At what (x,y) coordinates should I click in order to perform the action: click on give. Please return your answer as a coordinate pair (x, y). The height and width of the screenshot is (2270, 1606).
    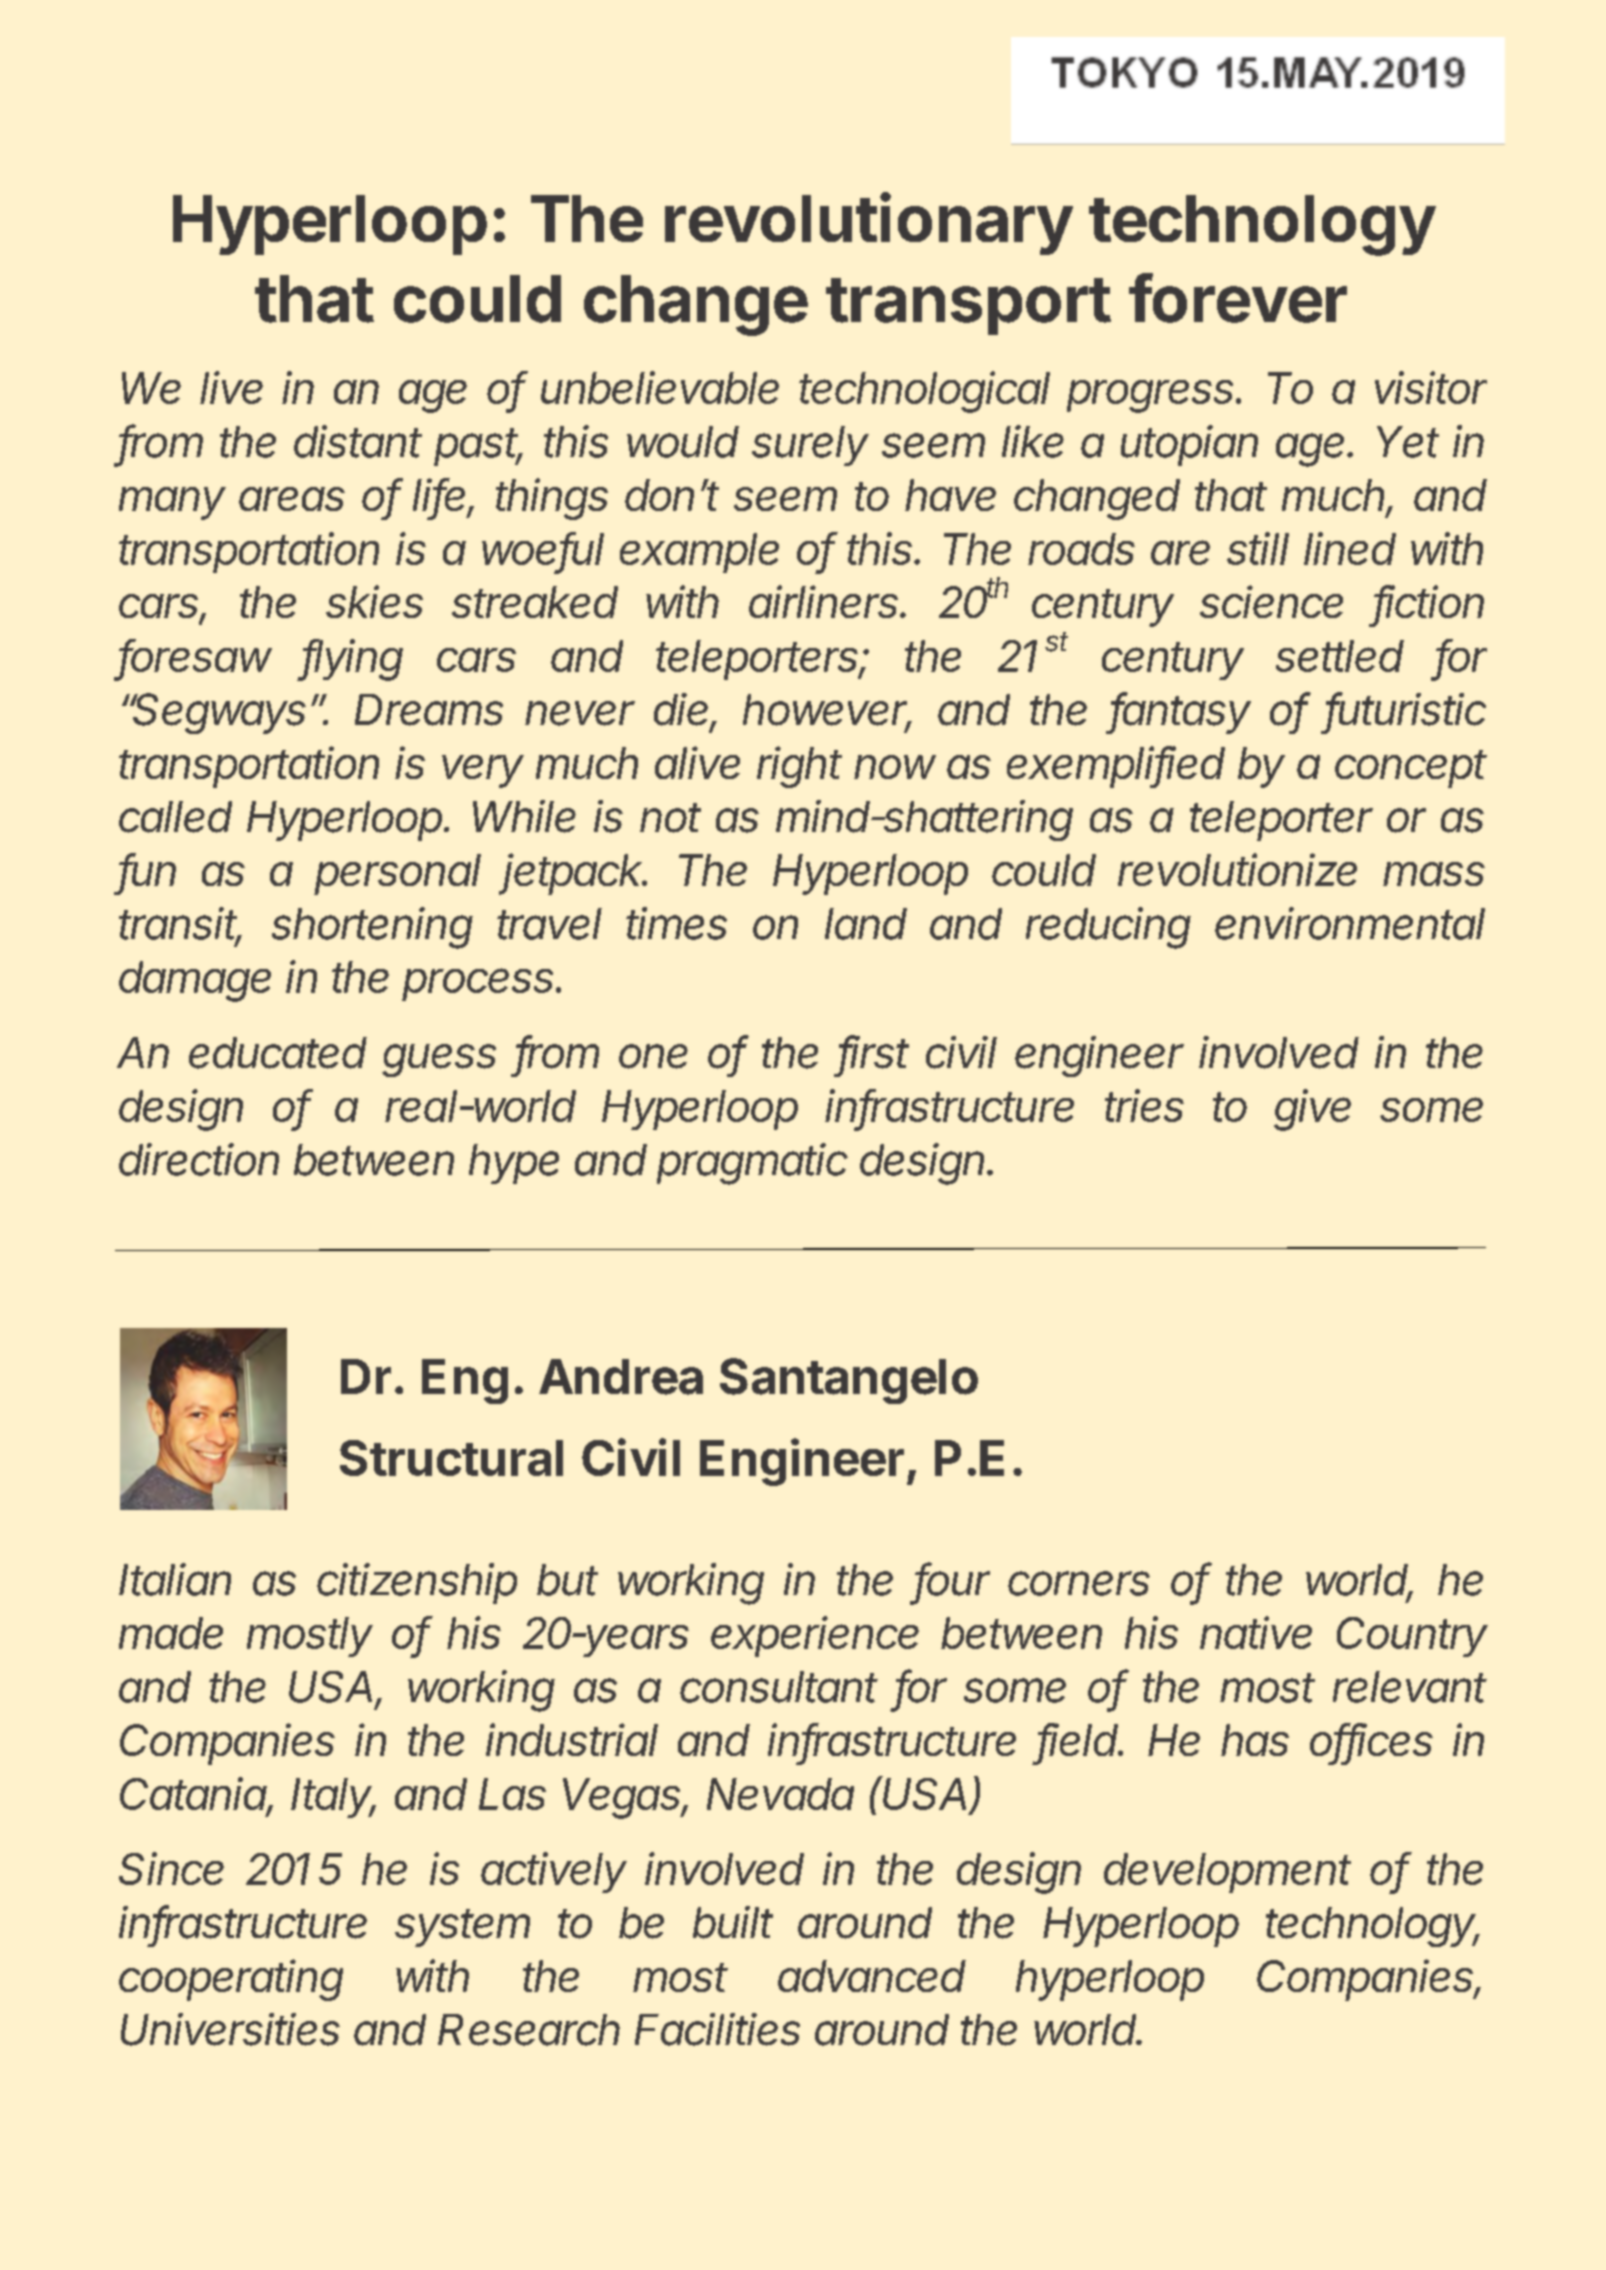
    Looking at the image, I should click on (1312, 1110).
